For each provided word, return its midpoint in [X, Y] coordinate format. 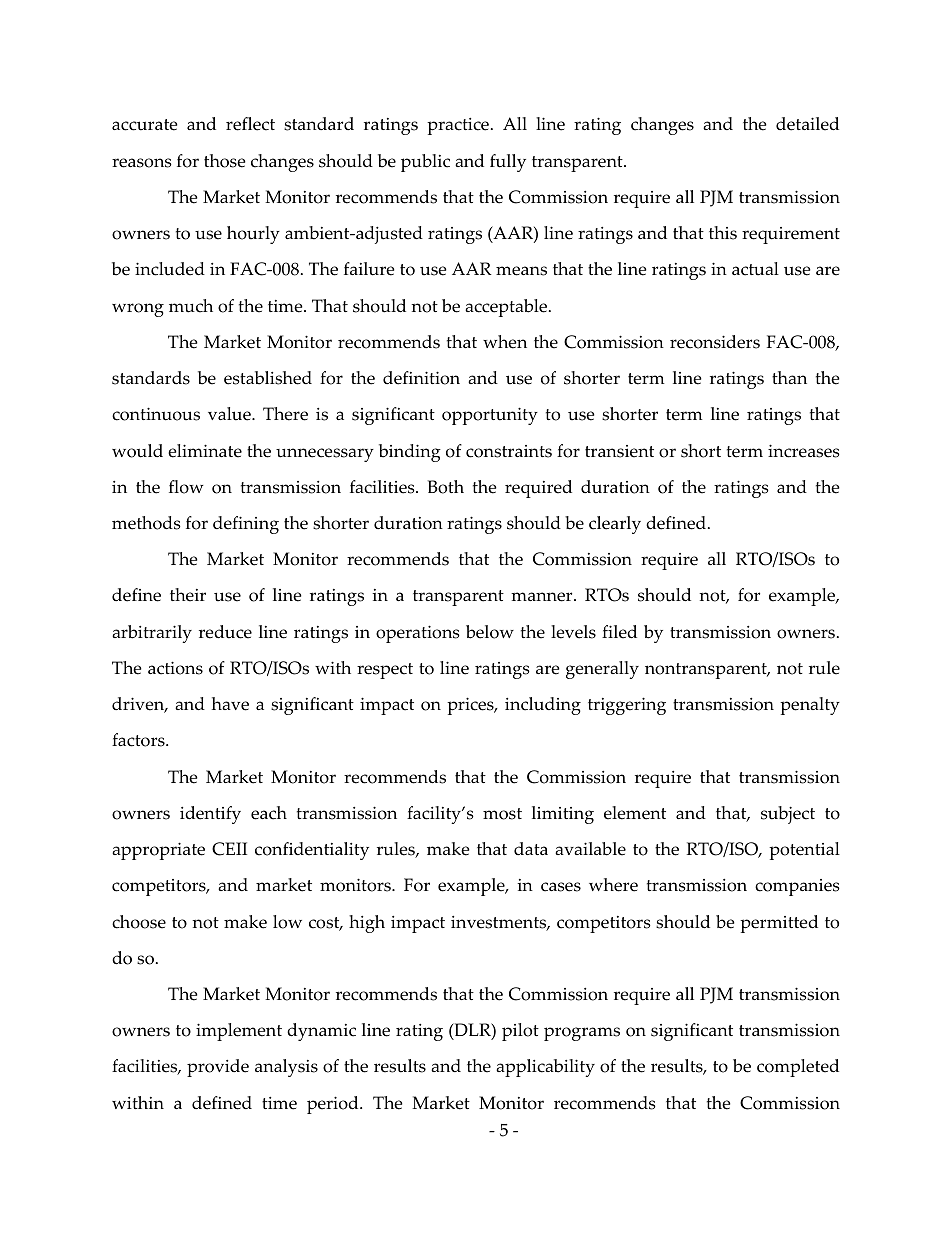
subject [788, 815]
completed [798, 1068]
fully [508, 163]
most [502, 814]
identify [210, 815]
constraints [509, 451]
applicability [545, 1068]
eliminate [205, 451]
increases [804, 451]
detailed [807, 124]
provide [218, 1068]
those [225, 161]
